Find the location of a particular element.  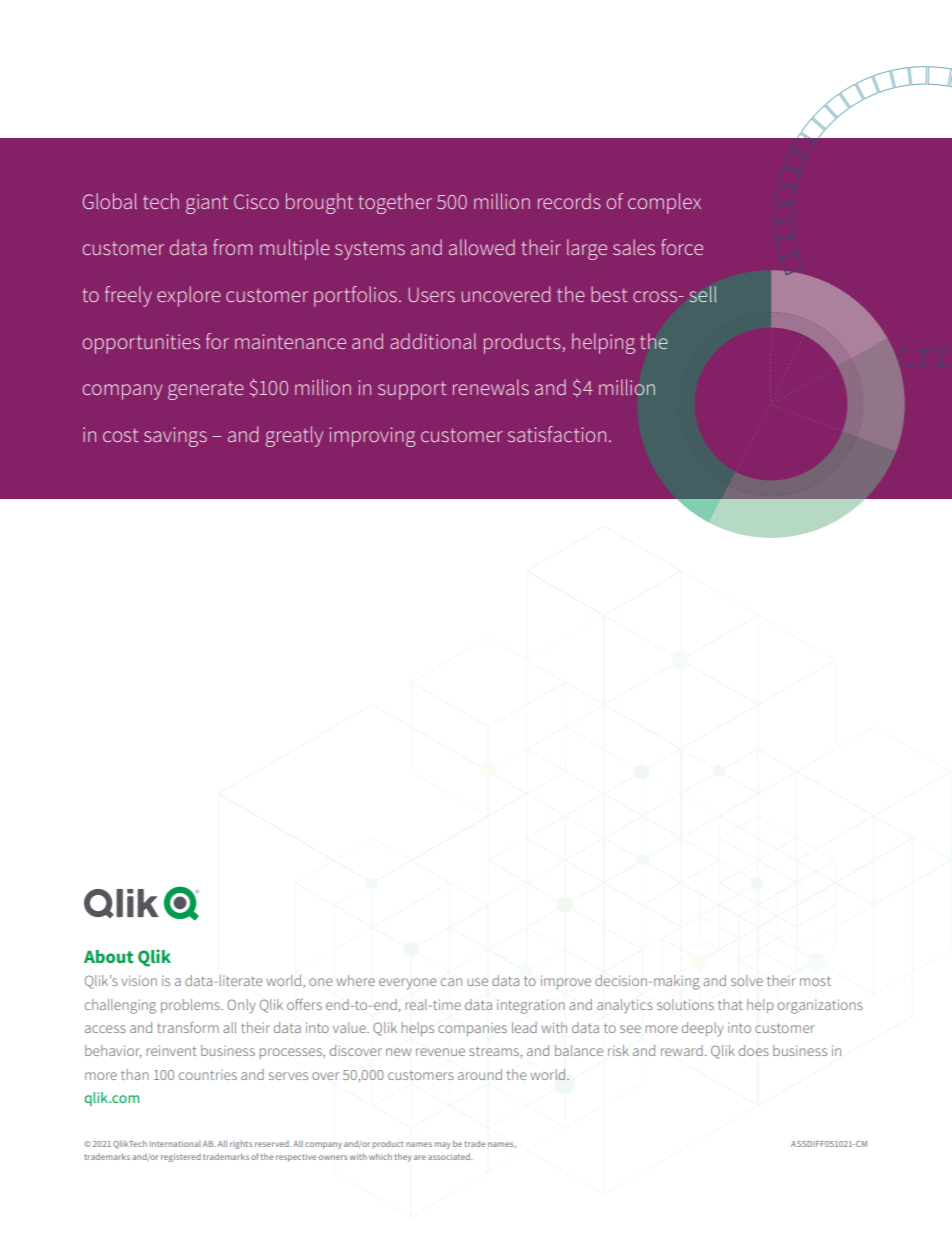

allowed is located at coordinates (482, 247).
